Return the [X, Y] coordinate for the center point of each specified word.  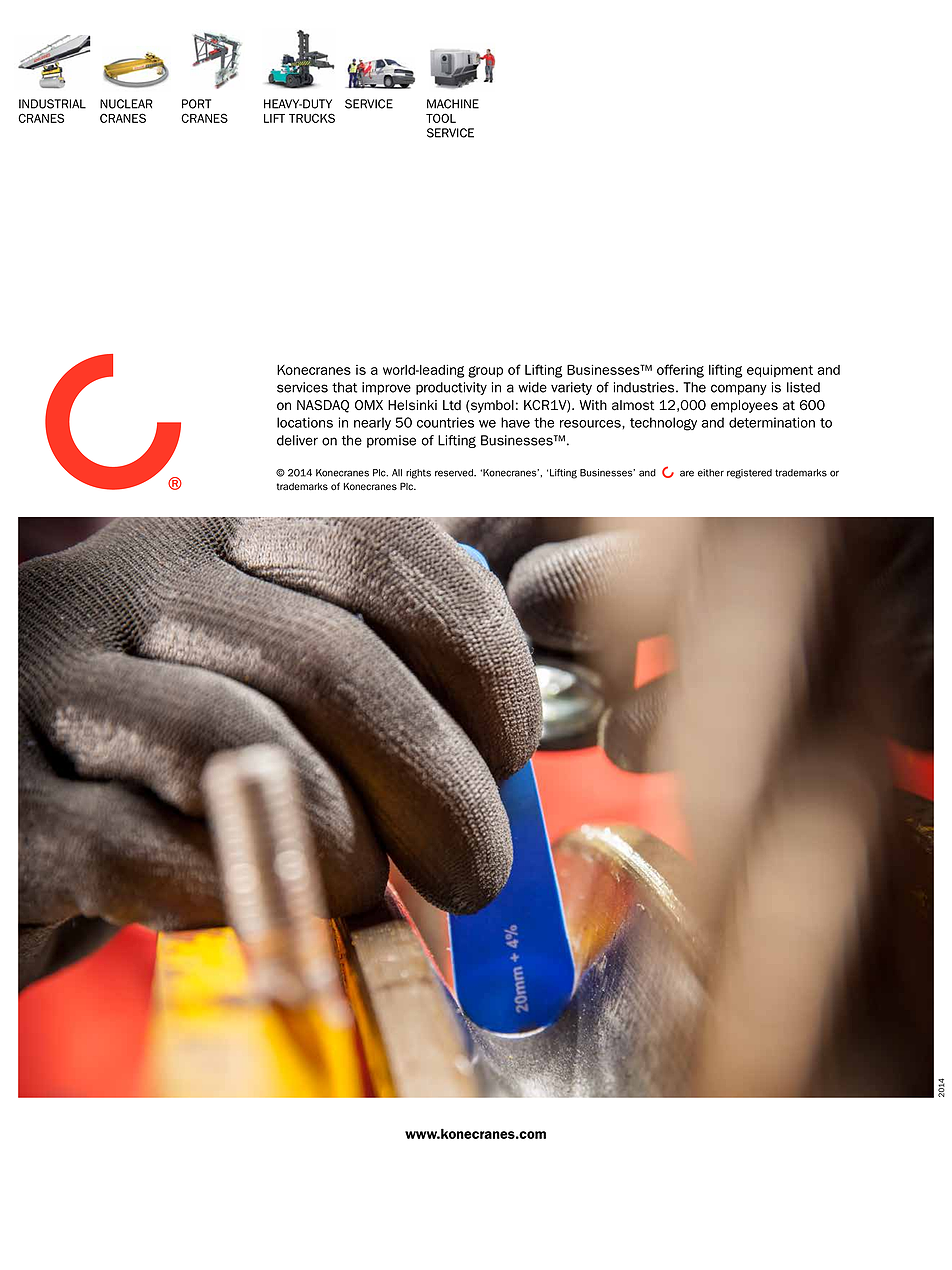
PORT [196, 104]
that [344, 387]
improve [386, 388]
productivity [451, 388]
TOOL [441, 118]
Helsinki [412, 405]
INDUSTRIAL [52, 104]
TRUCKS [312, 118]
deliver [297, 440]
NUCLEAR [126, 104]
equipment [780, 371]
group [485, 372]
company [739, 389]
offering [680, 371]
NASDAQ [323, 406]
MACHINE [453, 104]
